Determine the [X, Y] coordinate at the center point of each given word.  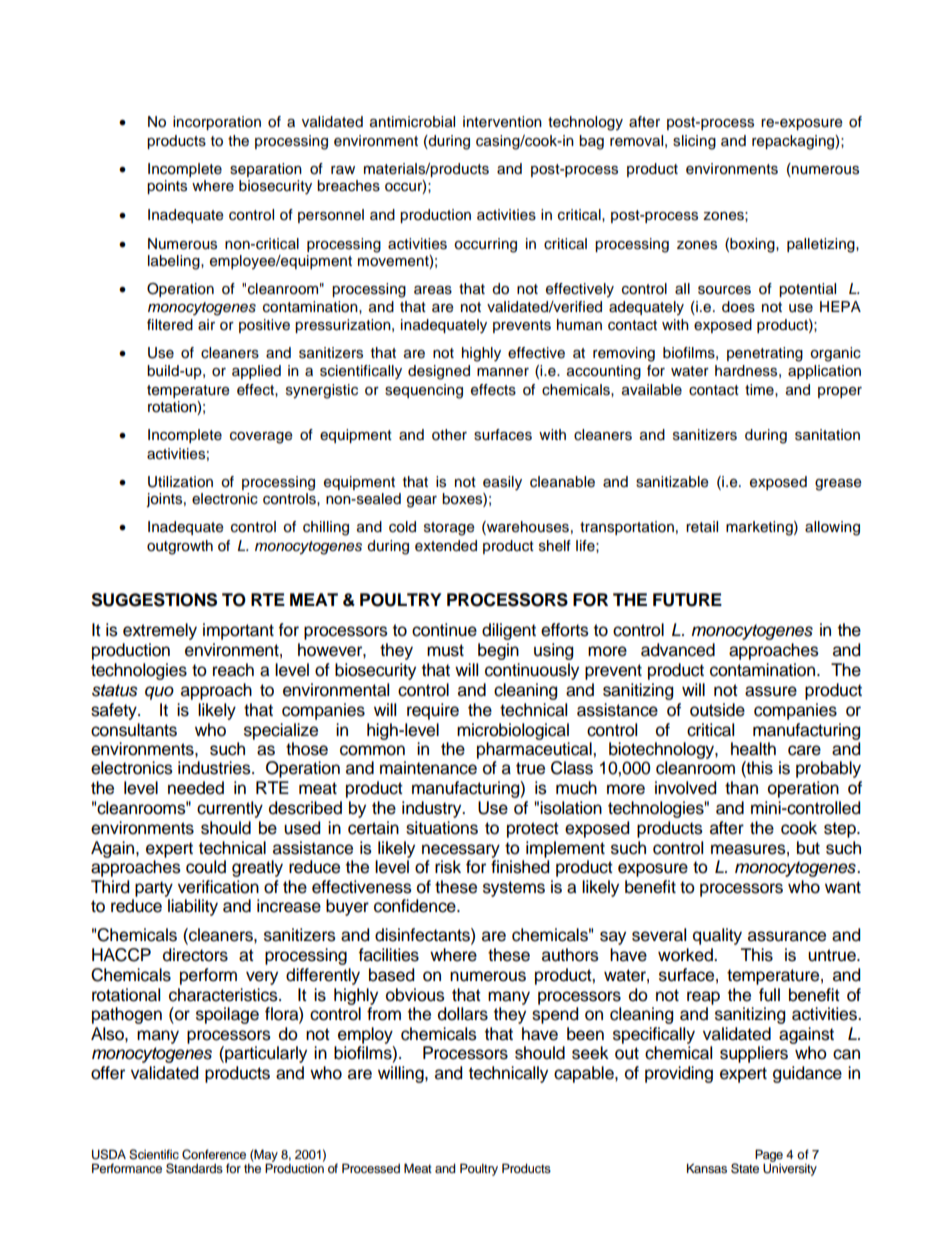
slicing [694, 142]
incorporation [217, 123]
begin [498, 651]
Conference [214, 1154]
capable [585, 1074]
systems [514, 889]
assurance [787, 936]
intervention [502, 122]
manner [503, 372]
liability [193, 907]
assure [771, 691]
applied [256, 372]
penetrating [765, 354]
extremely [160, 631]
